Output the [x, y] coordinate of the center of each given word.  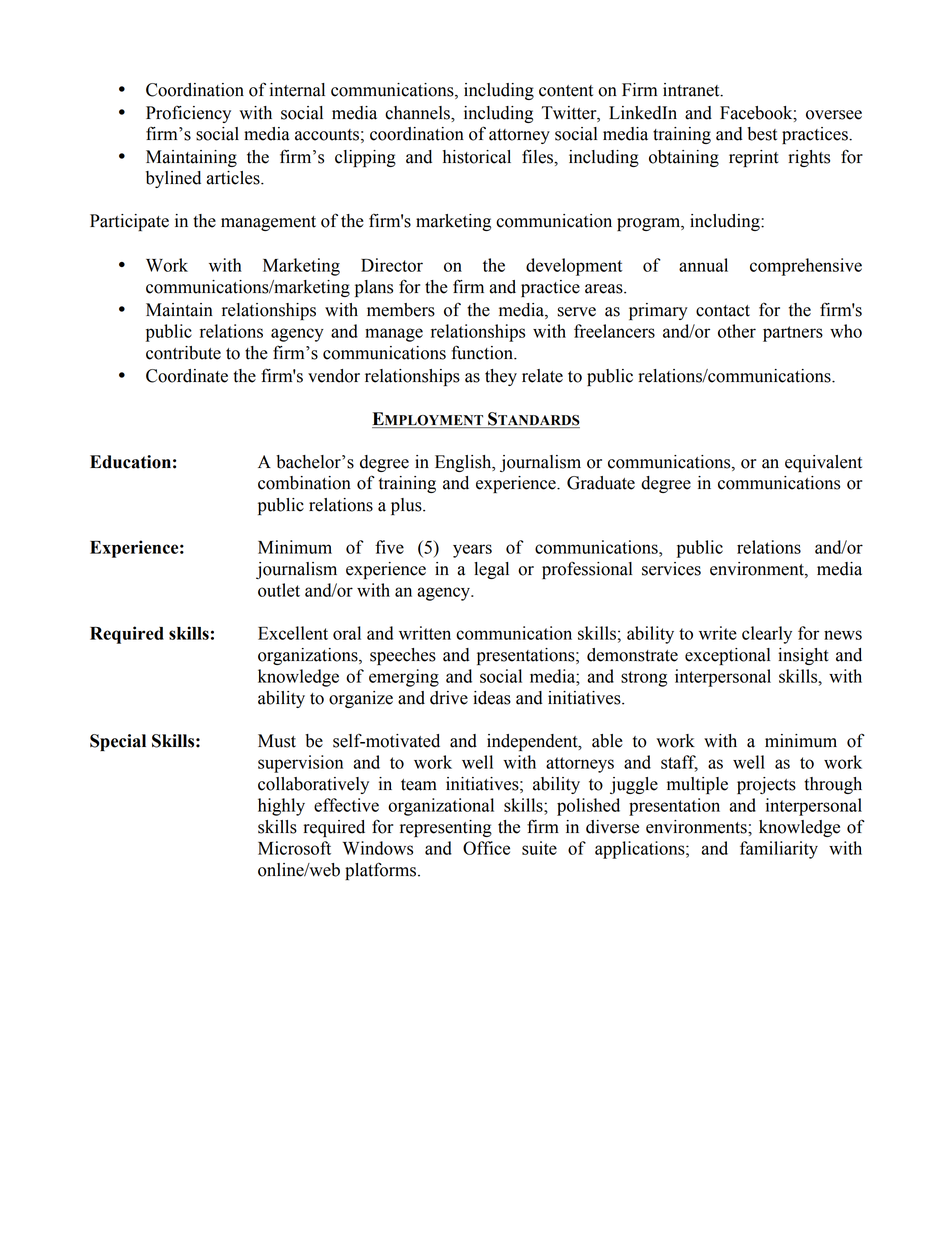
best [762, 134]
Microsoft [294, 848]
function [483, 352]
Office [486, 848]
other [737, 331]
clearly [767, 635]
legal [491, 570]
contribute [183, 353]
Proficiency [188, 114]
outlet [279, 590]
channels [418, 113]
